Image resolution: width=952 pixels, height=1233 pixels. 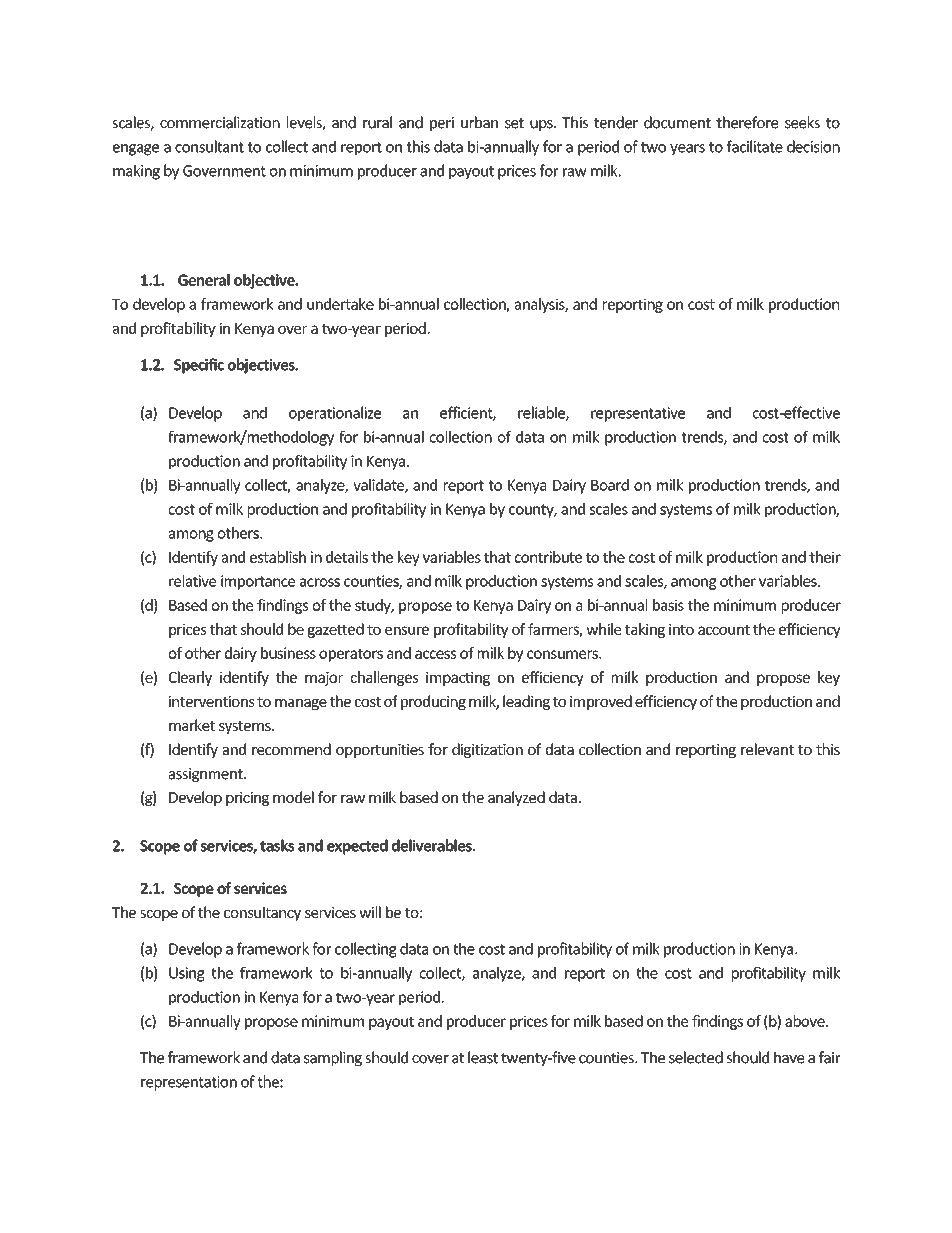 I want to click on representation, so click(x=189, y=1083).
